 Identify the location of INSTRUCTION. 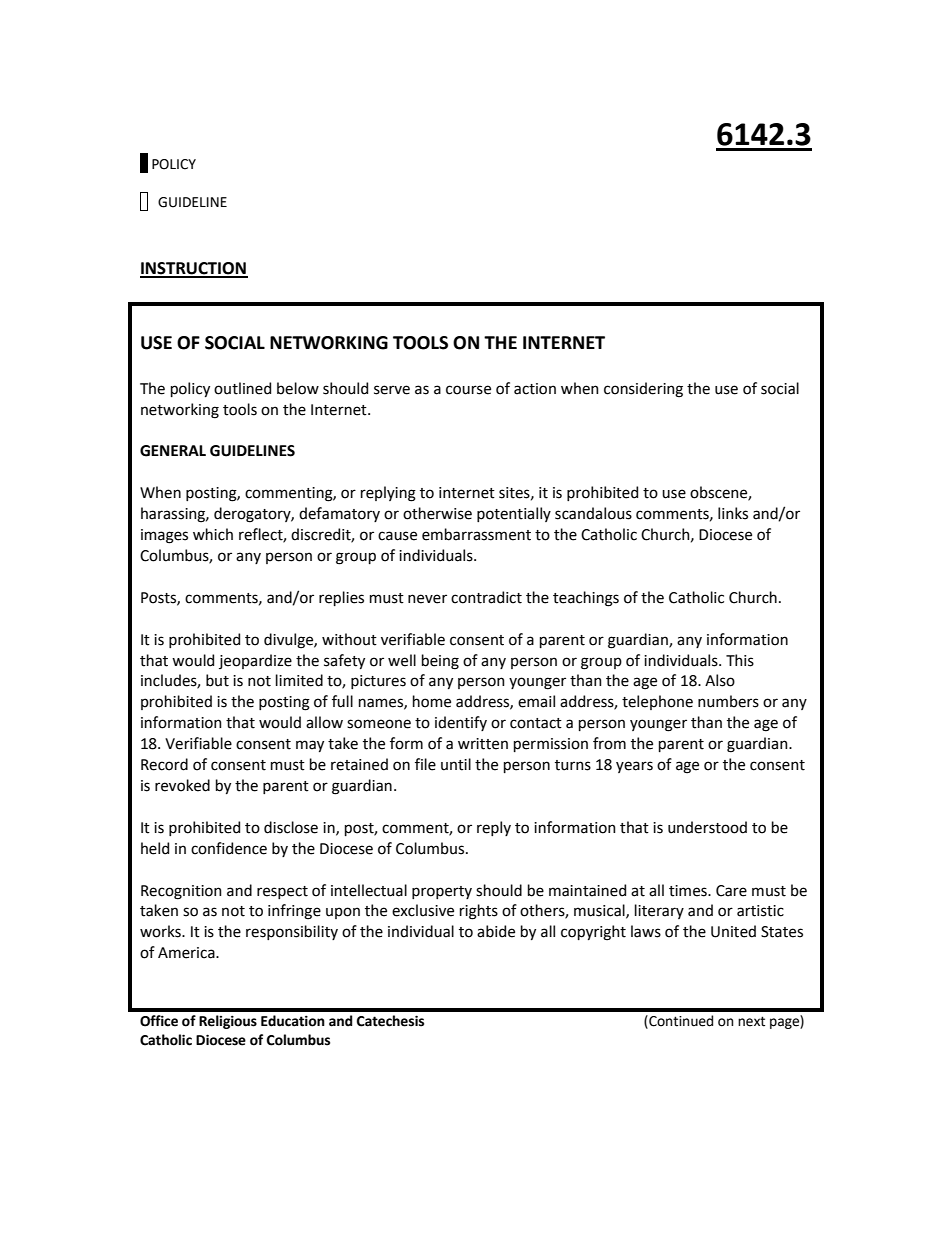
(194, 269).
